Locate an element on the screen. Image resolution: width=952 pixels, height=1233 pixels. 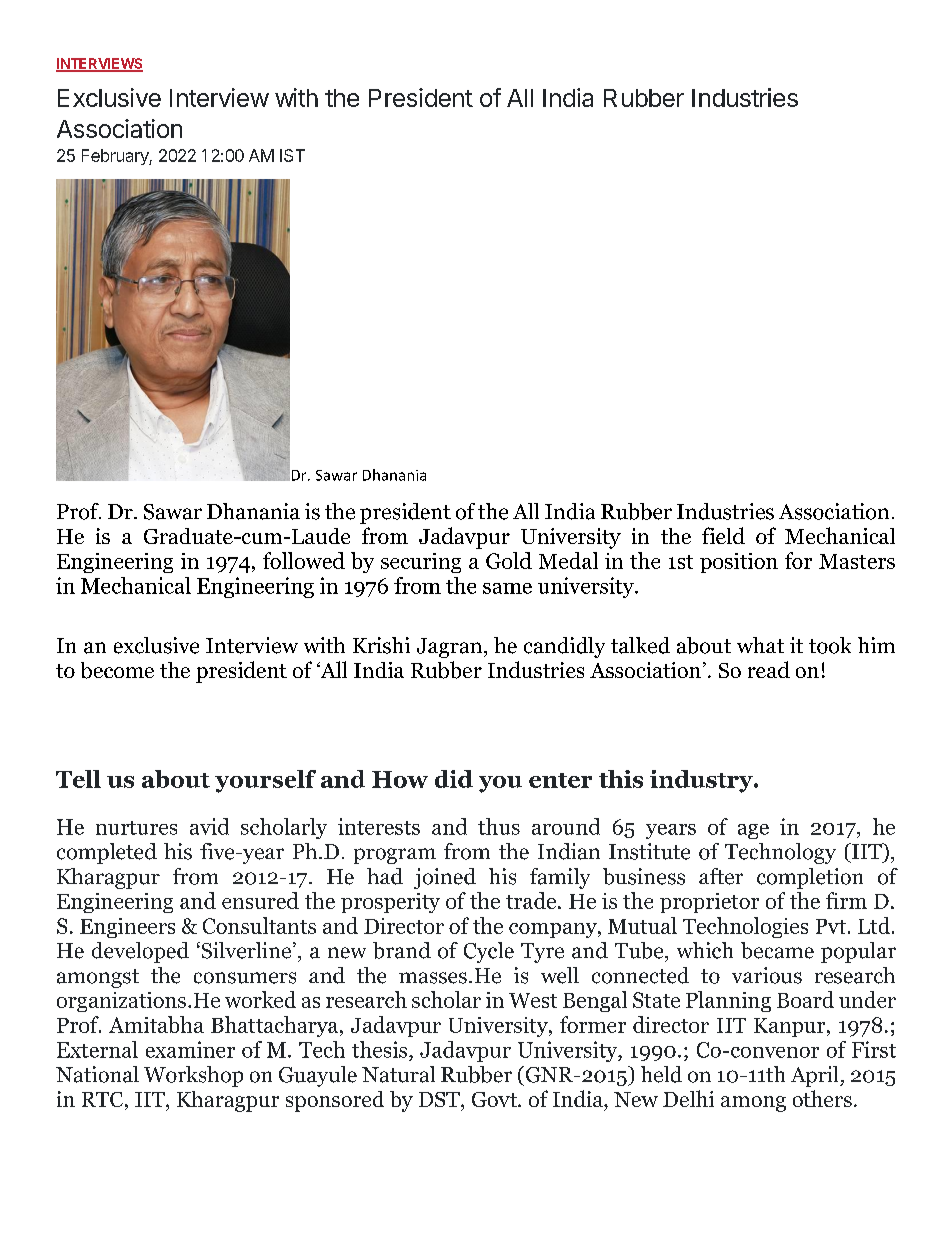
securing is located at coordinates (421, 563).
